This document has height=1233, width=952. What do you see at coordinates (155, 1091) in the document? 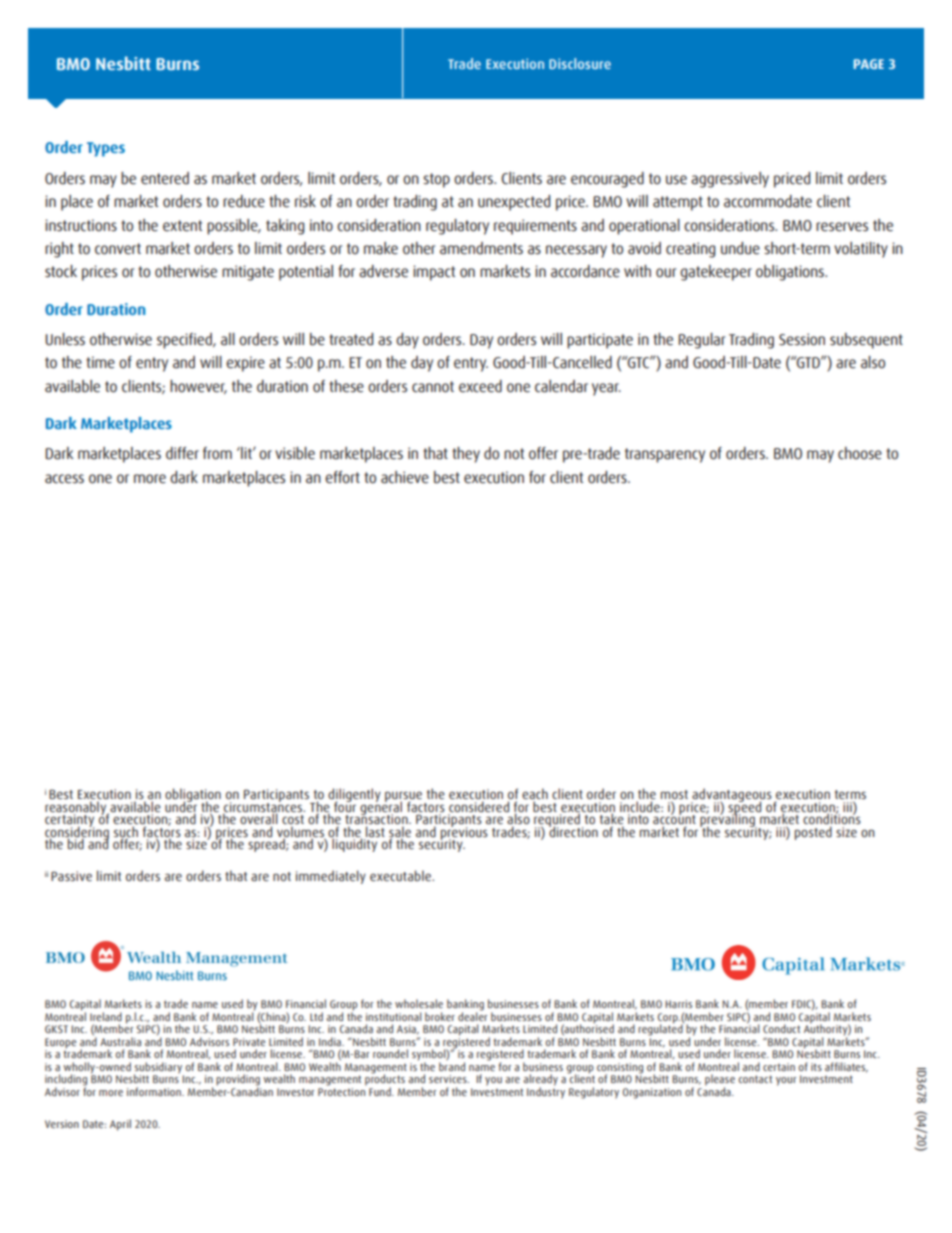
I see `information` at bounding box center [155, 1091].
